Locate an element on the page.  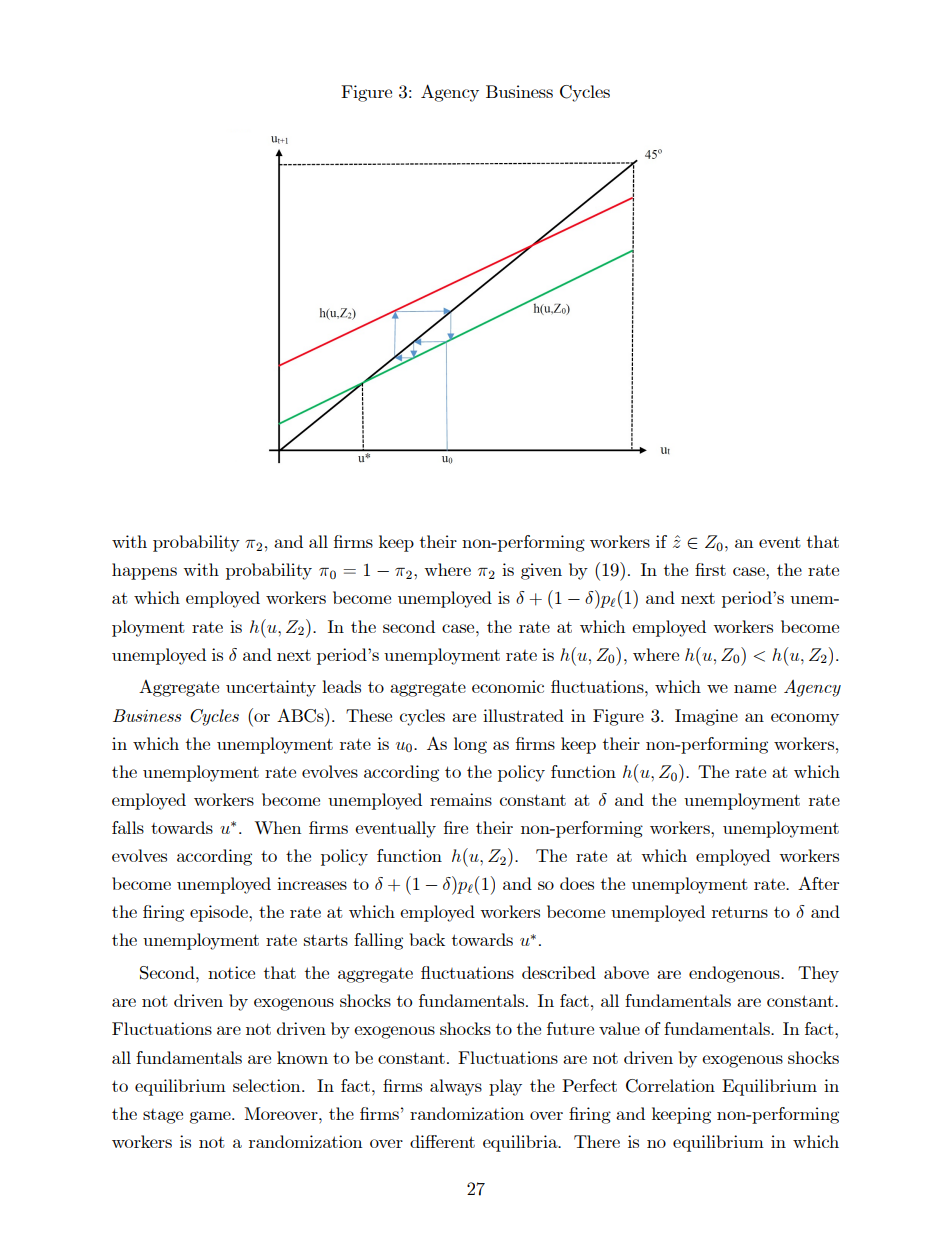
back is located at coordinates (427, 939).
